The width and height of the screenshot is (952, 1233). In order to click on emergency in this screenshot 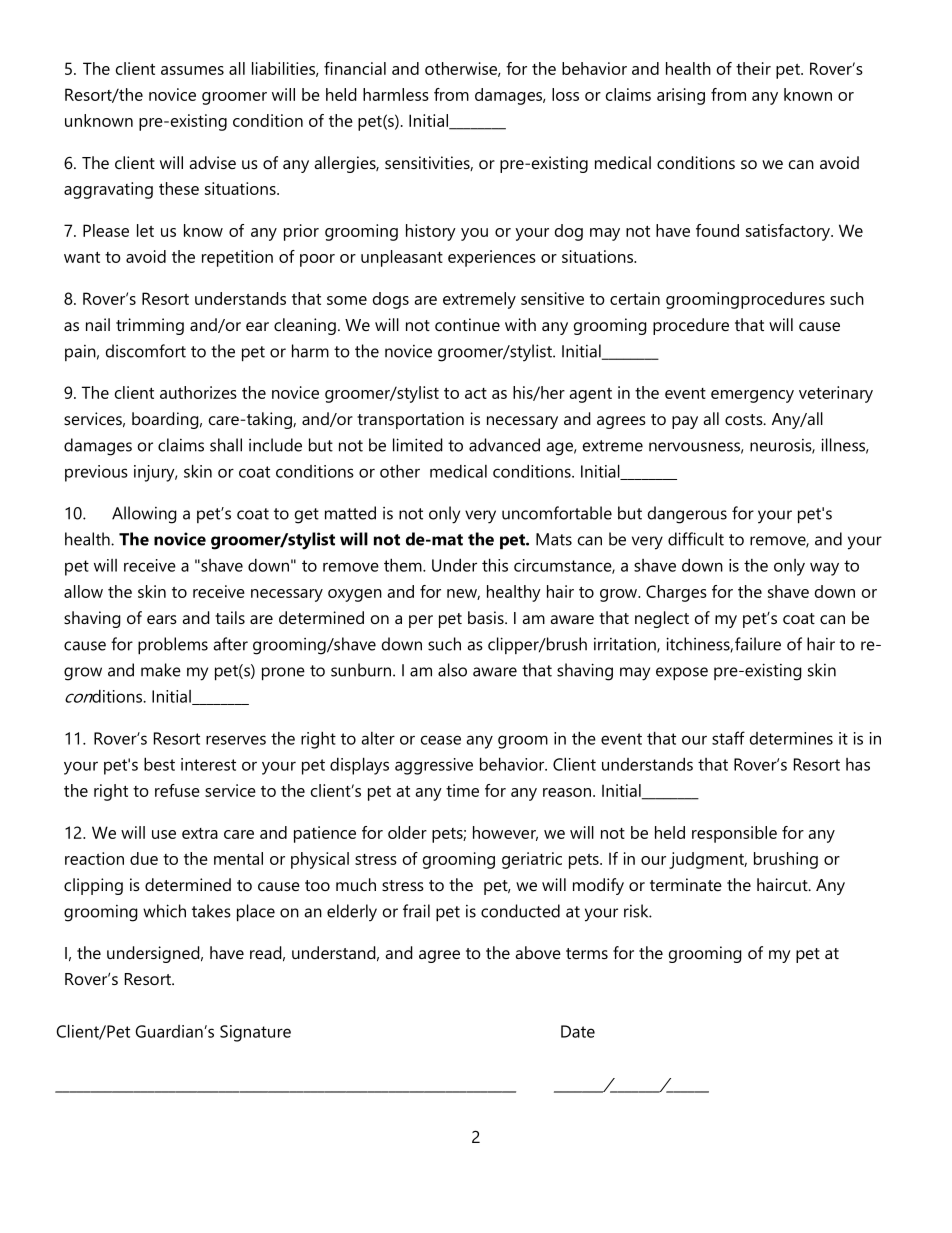, I will do `click(752, 396)`.
